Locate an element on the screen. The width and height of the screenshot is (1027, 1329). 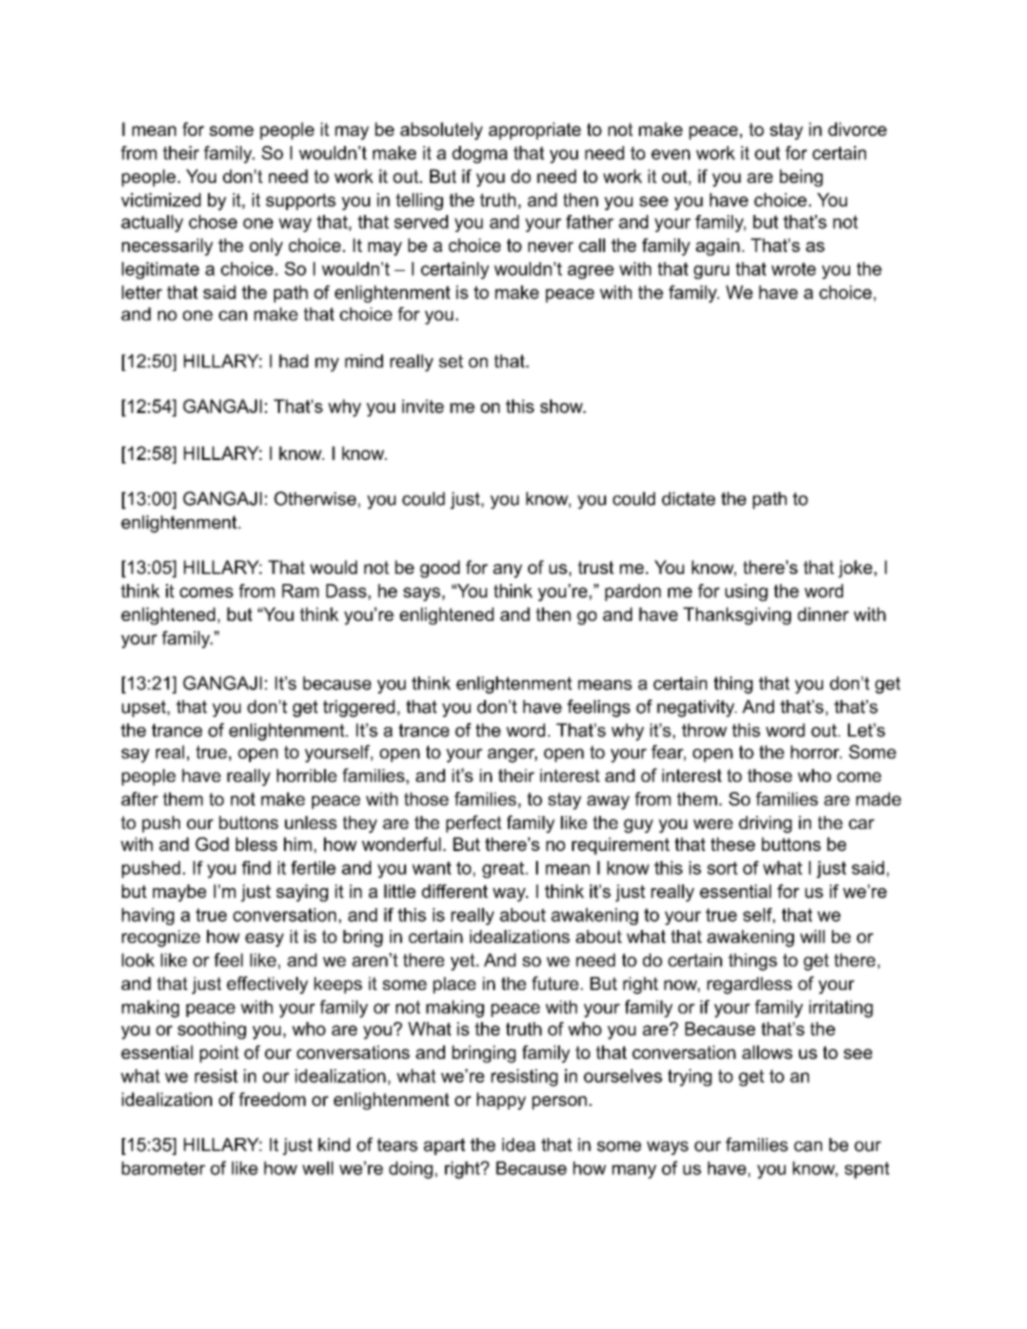
Ram is located at coordinates (300, 591).
